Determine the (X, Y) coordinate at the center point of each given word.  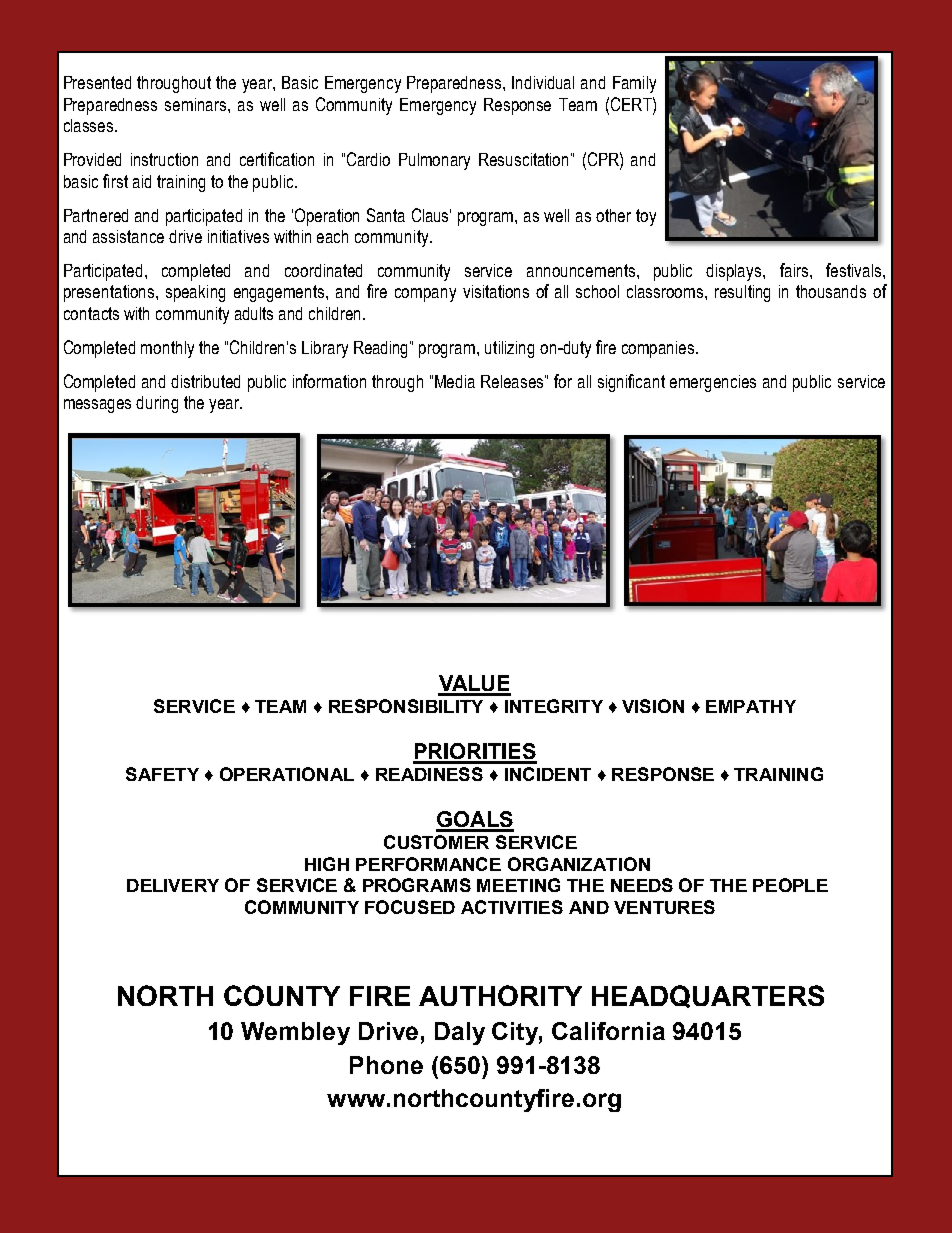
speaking (195, 293)
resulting (742, 293)
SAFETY (162, 774)
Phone (386, 1065)
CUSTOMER (436, 842)
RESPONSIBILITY (406, 706)
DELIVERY (173, 885)
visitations (496, 291)
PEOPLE (790, 885)
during (157, 404)
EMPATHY (751, 706)
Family (634, 84)
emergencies (713, 383)
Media (455, 381)
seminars (197, 104)
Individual (543, 82)
